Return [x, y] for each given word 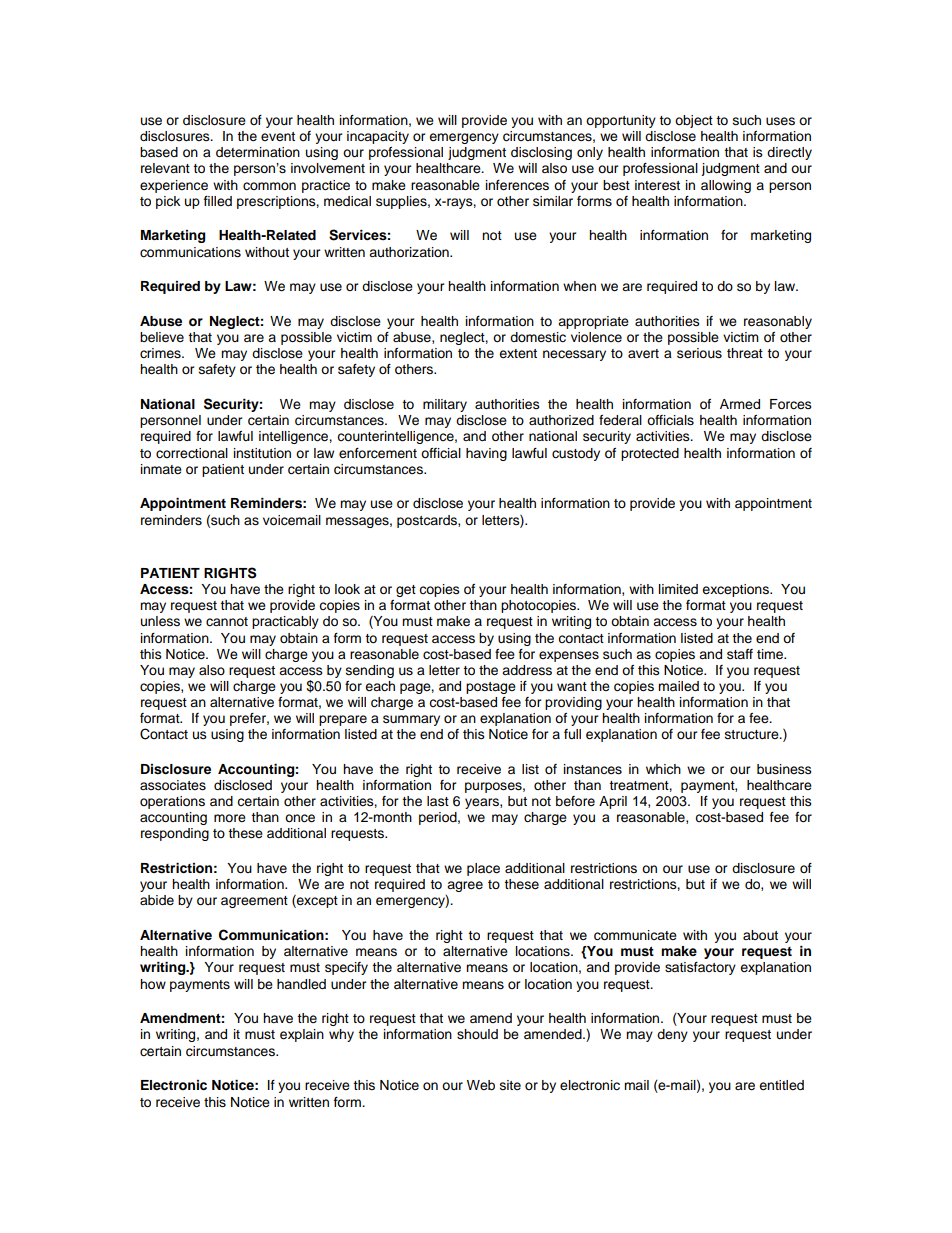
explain [302, 1035]
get [406, 591]
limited [678, 589]
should [477, 1034]
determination [258, 152]
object [694, 121]
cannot [227, 622]
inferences [517, 185]
